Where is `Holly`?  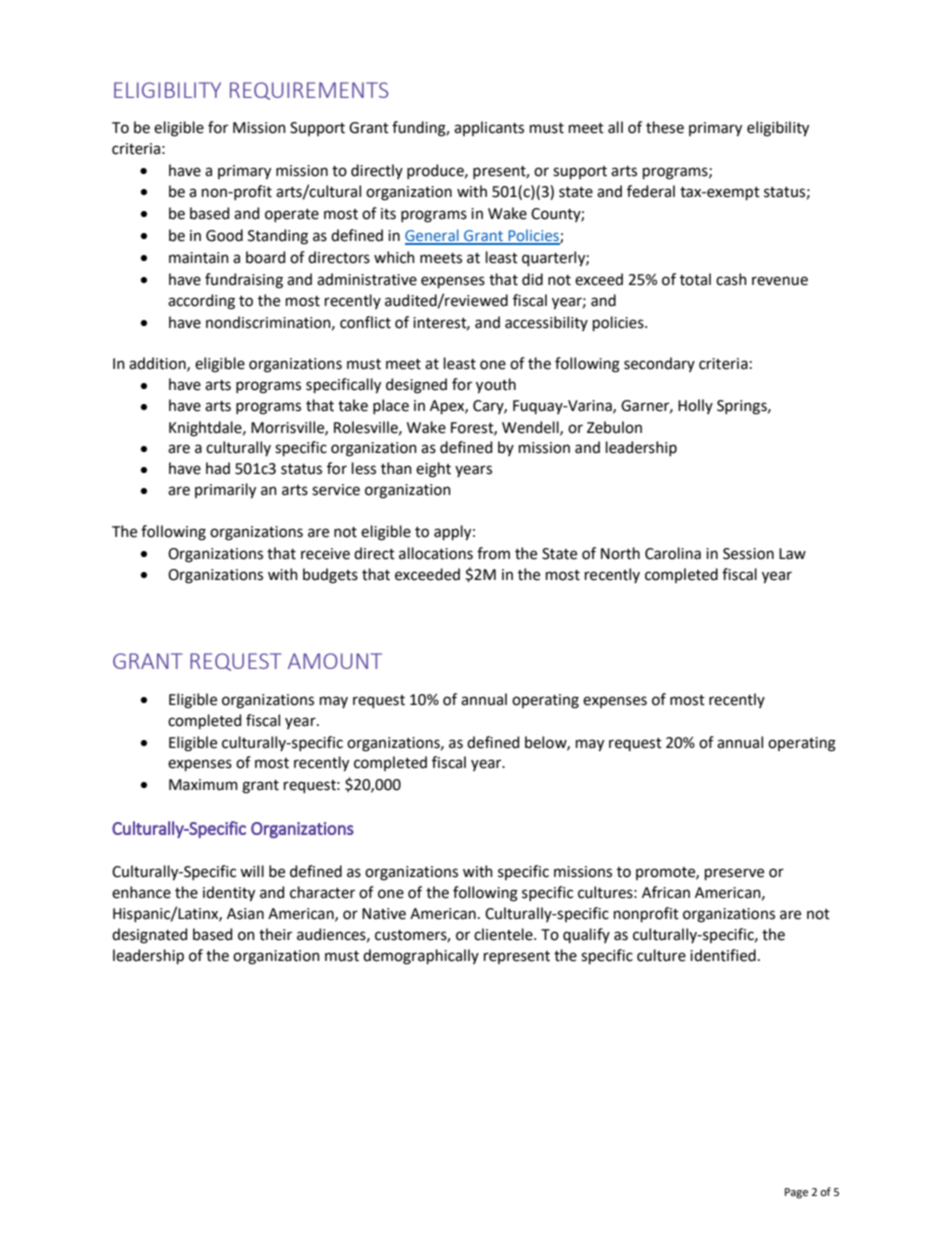
Holly is located at coordinates (695, 406).
